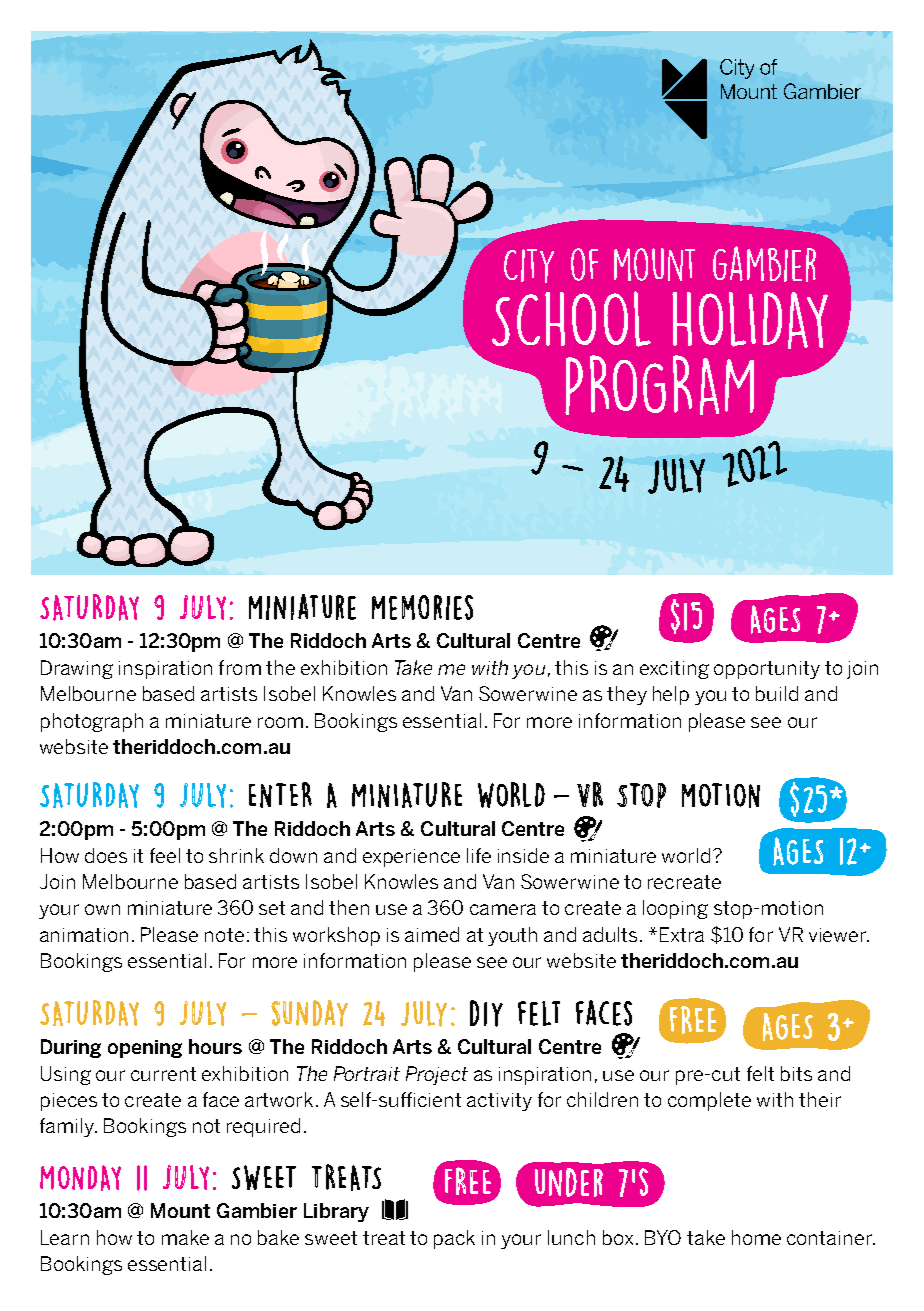 The image size is (924, 1311). Describe the element at coordinates (185, 1237) in the screenshot. I see `make` at that location.
